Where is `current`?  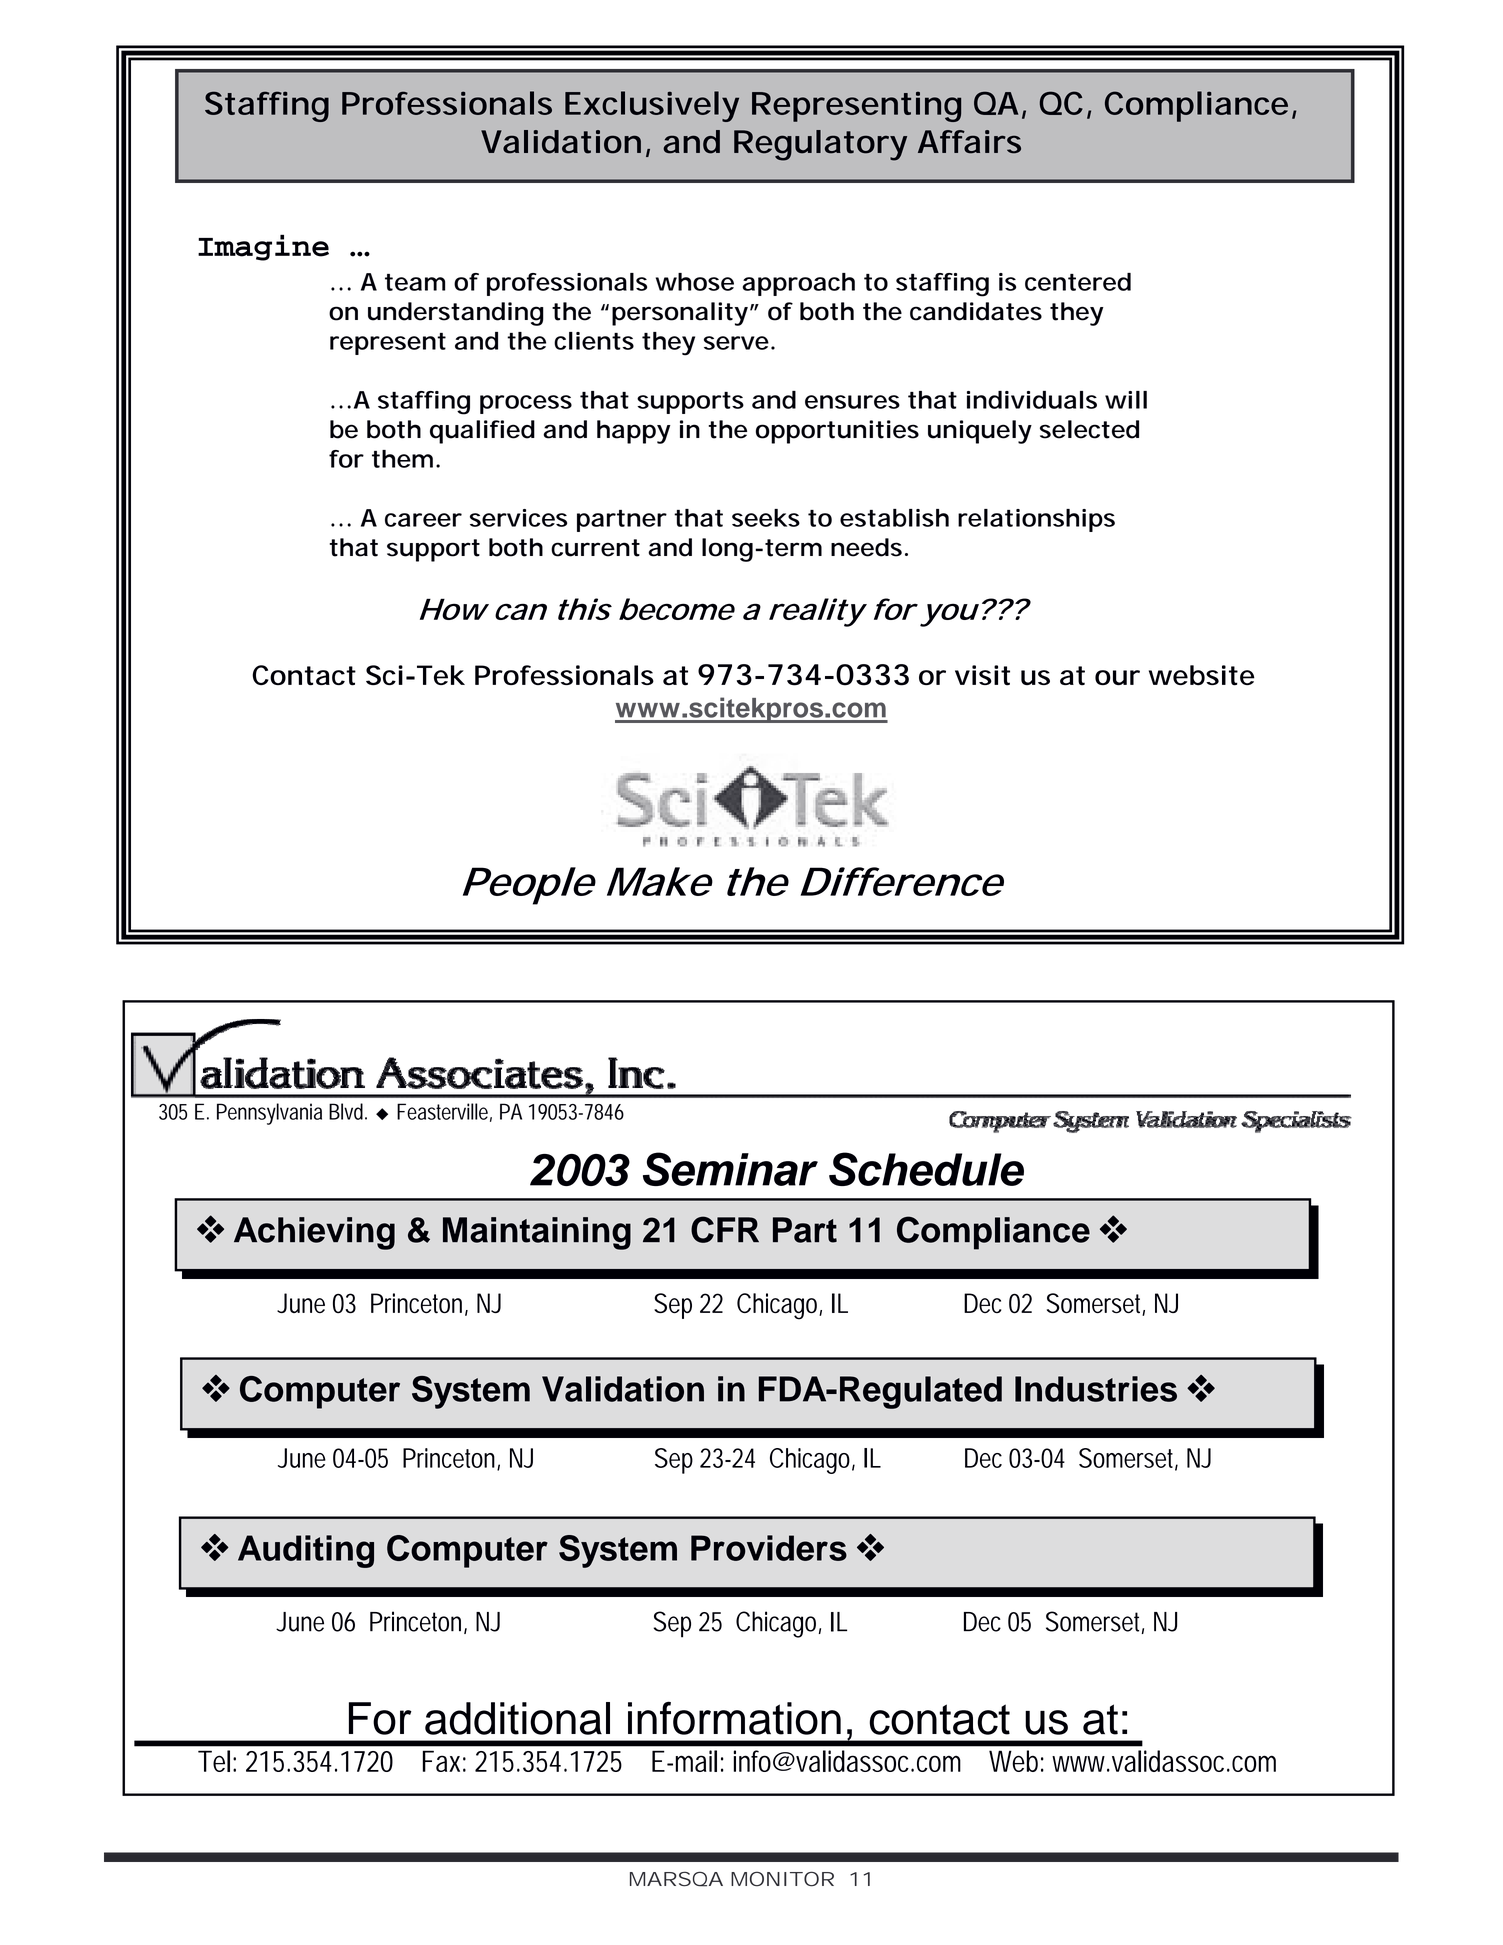 current is located at coordinates (595, 548).
